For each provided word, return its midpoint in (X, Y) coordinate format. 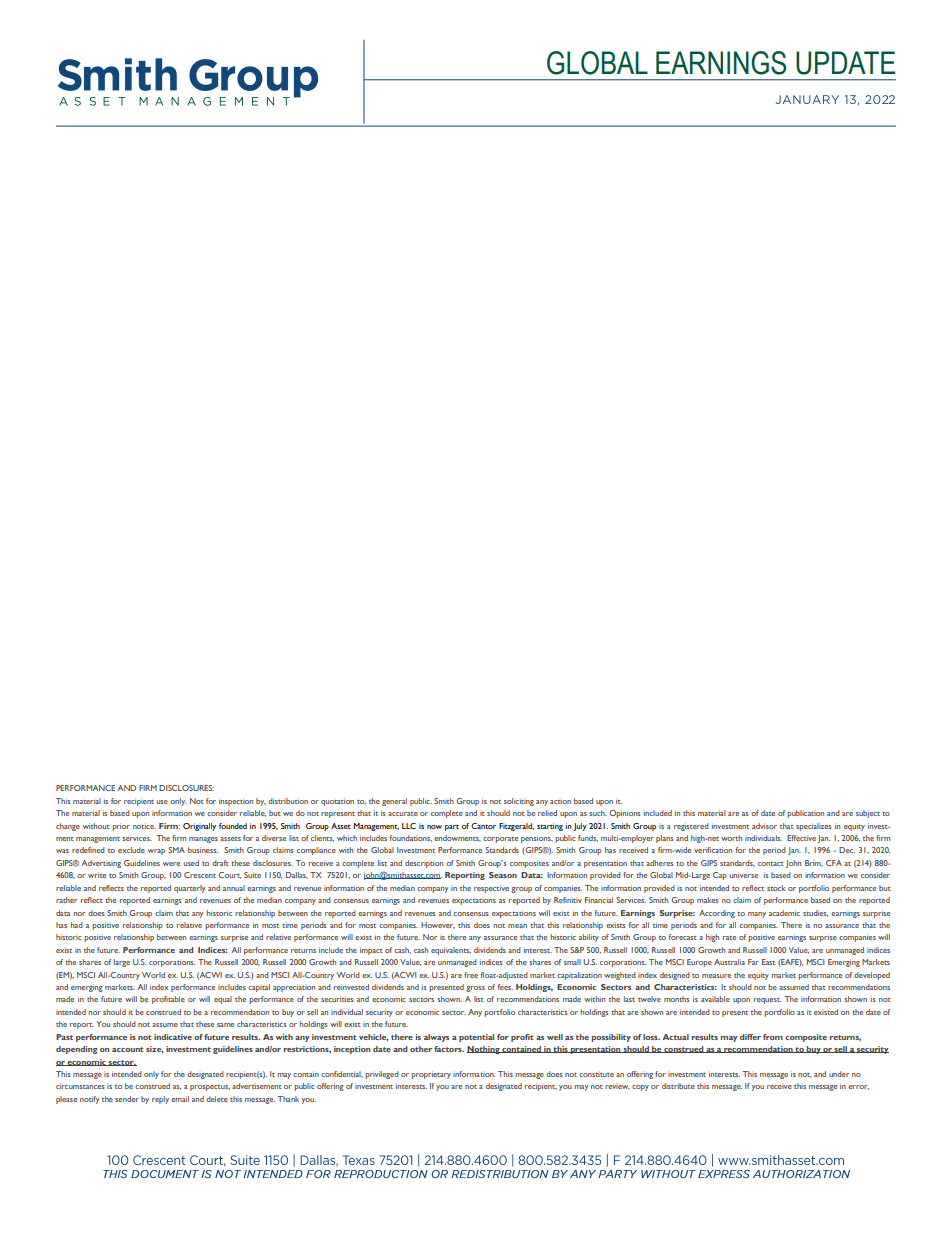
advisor (764, 826)
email (180, 1099)
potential (476, 1038)
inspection (236, 802)
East (768, 962)
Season (503, 875)
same (225, 1025)
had (77, 925)
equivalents (451, 951)
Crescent (200, 875)
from (773, 1037)
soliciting (519, 802)
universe (744, 875)
